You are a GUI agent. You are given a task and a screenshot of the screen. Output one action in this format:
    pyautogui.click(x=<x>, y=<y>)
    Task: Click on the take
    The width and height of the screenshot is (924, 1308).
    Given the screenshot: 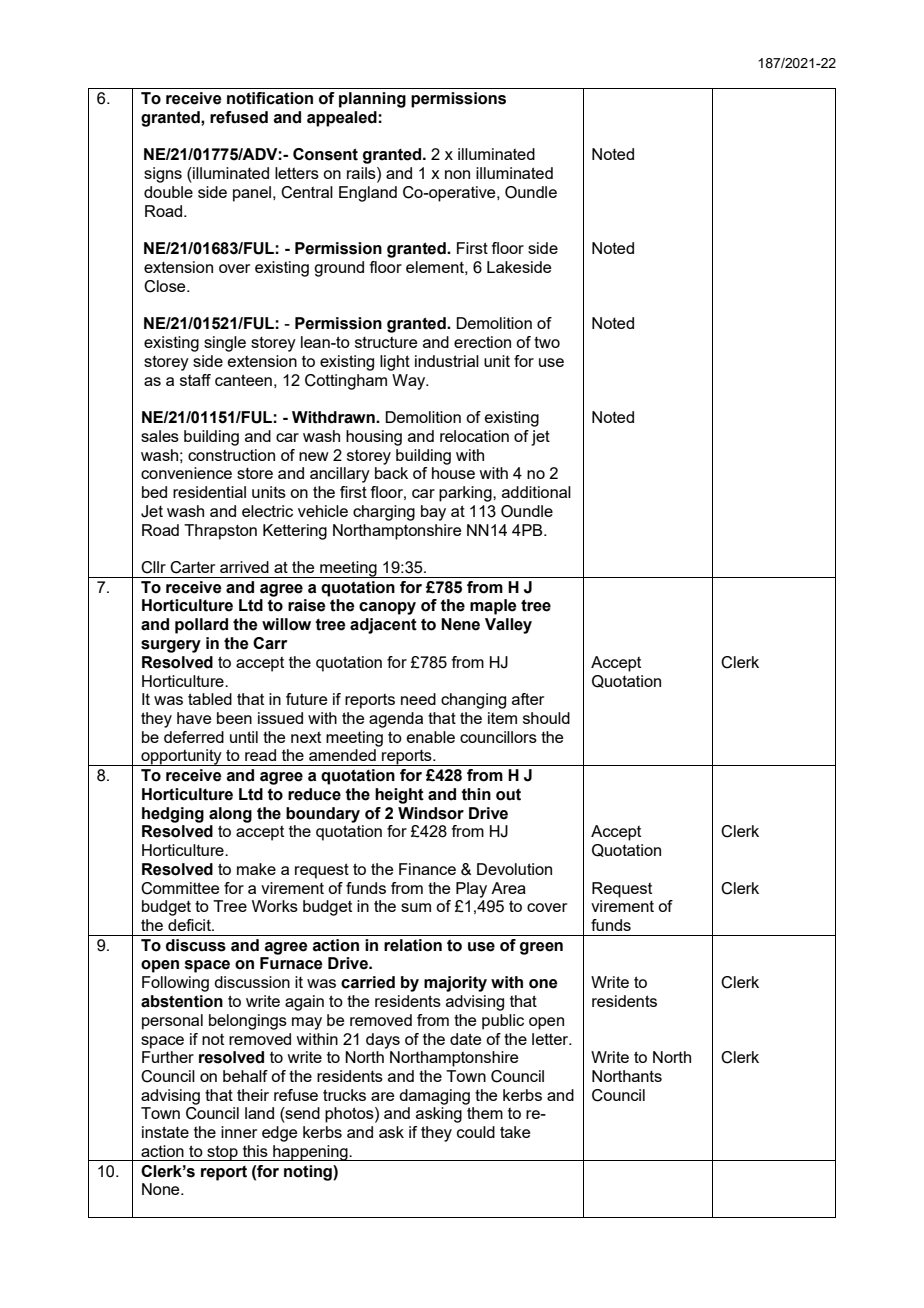 What is the action you would take?
    pyautogui.click(x=515, y=1132)
